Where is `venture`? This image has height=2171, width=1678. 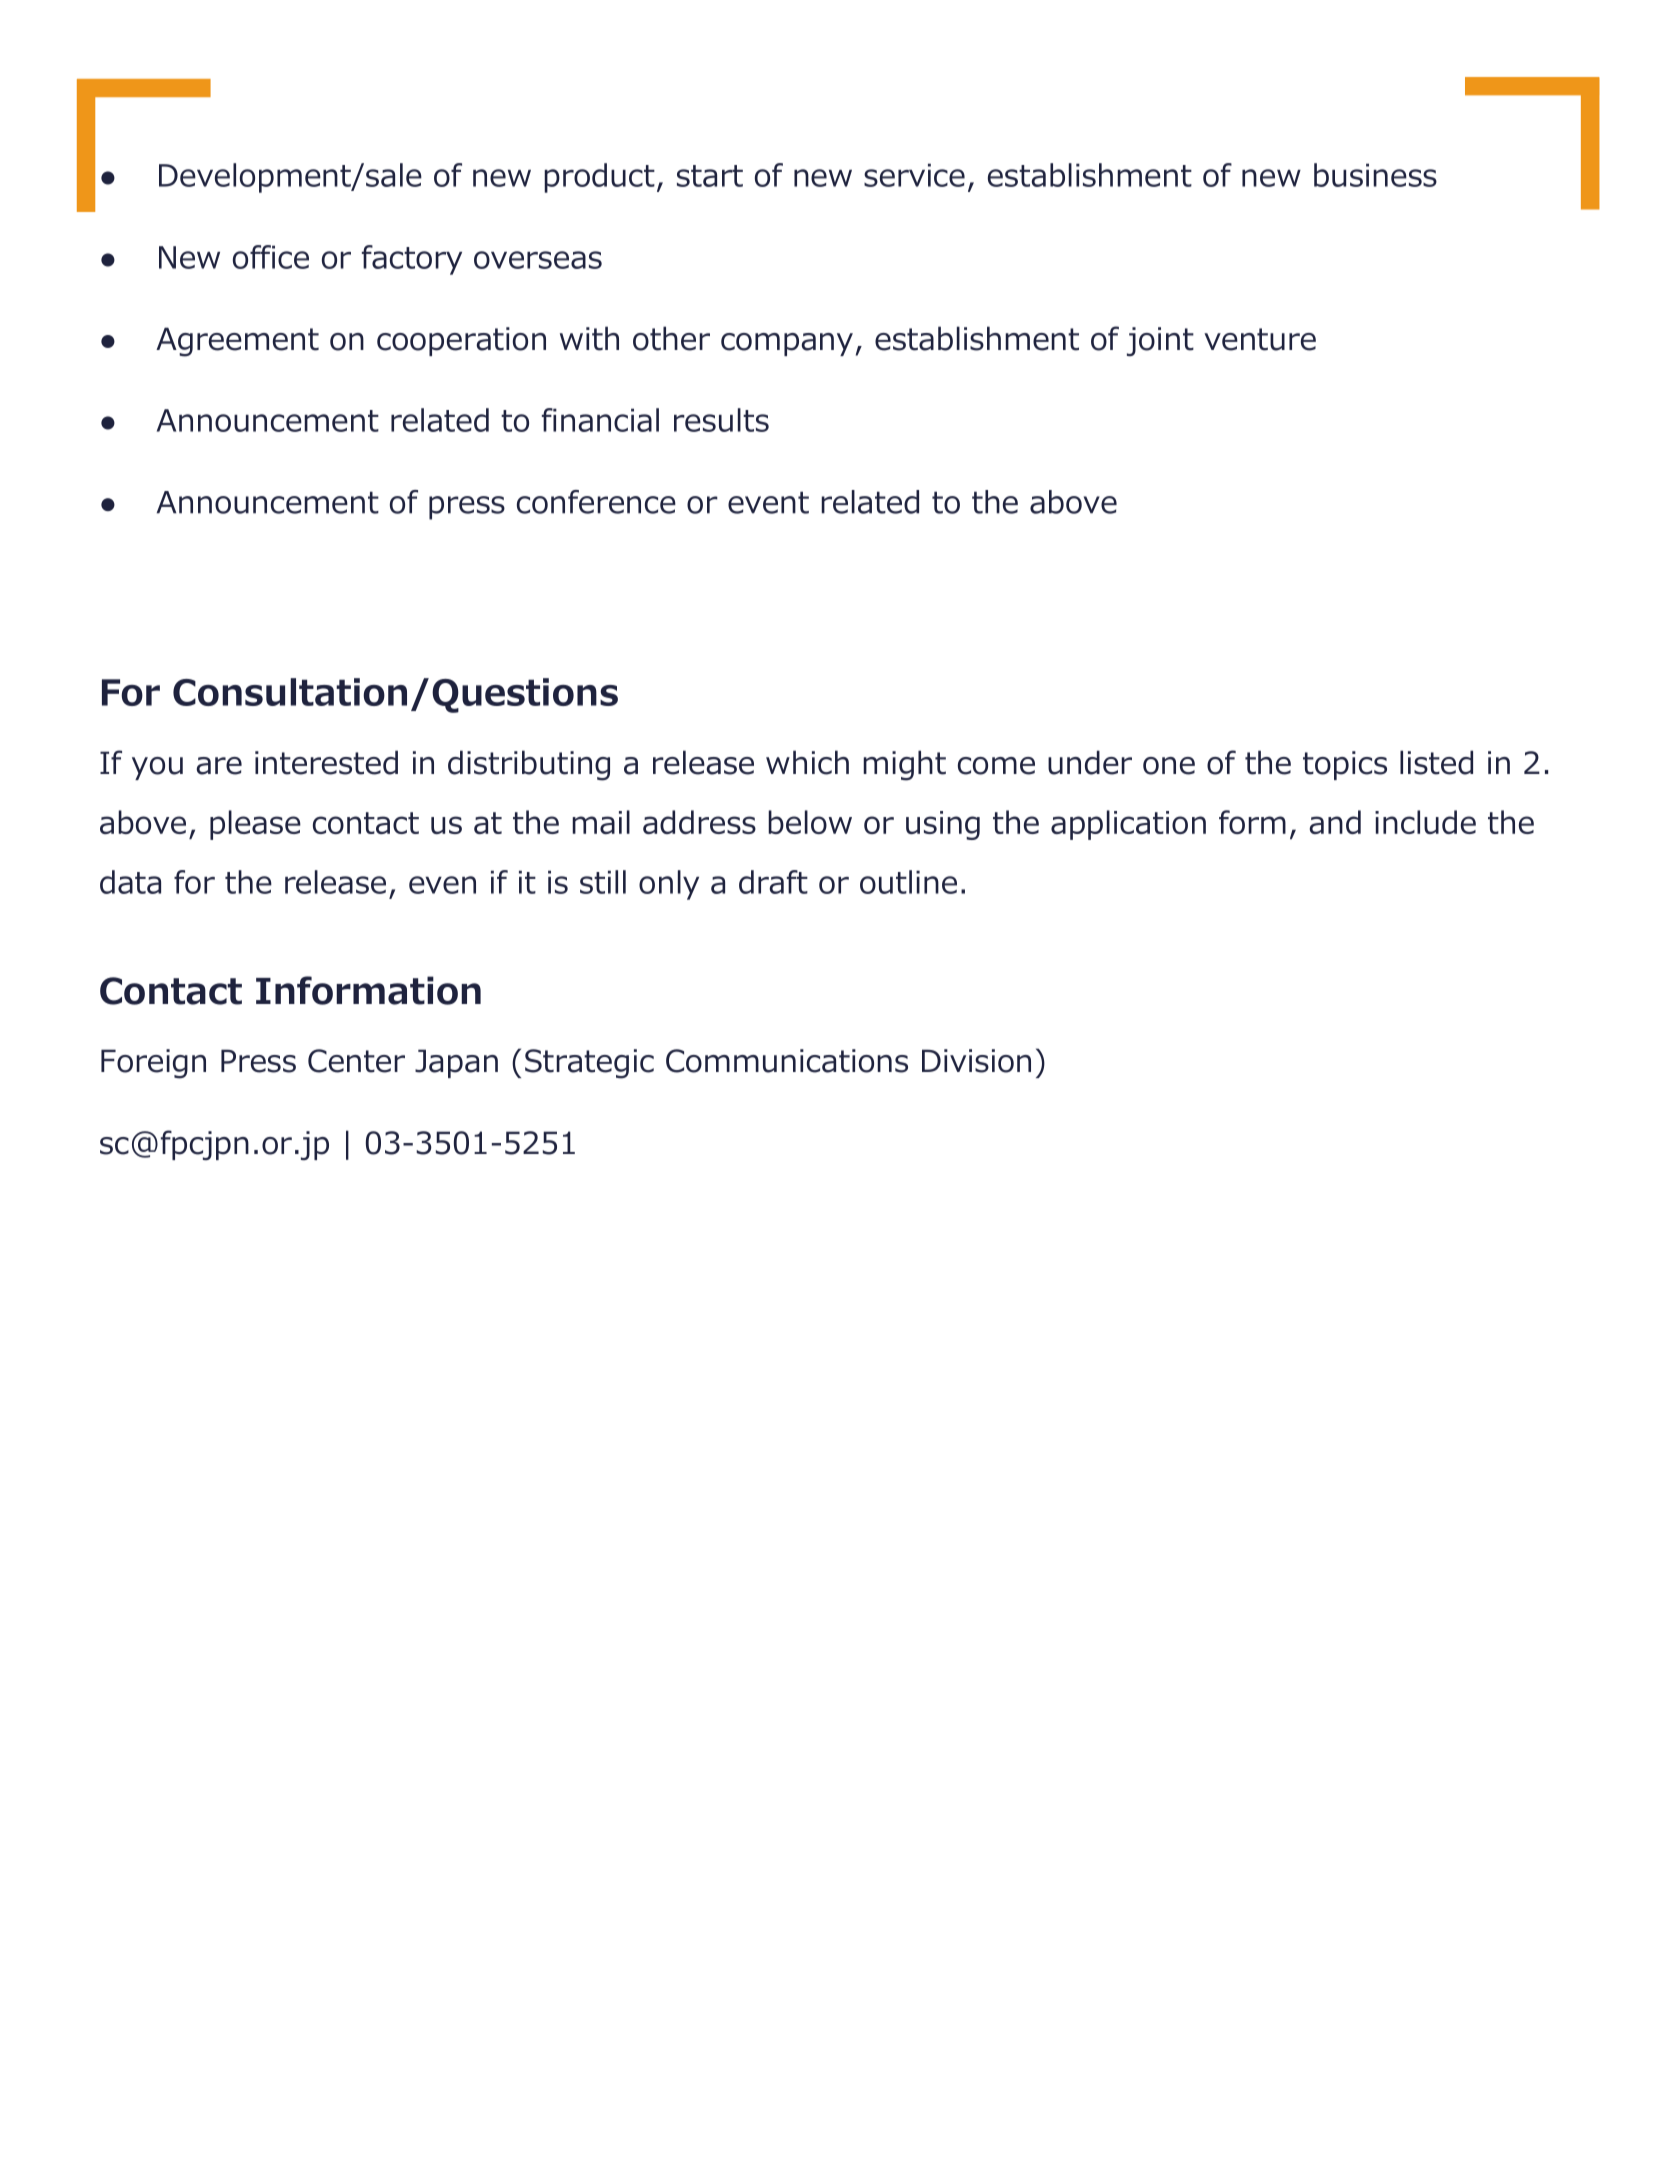
venture is located at coordinates (1260, 339).
